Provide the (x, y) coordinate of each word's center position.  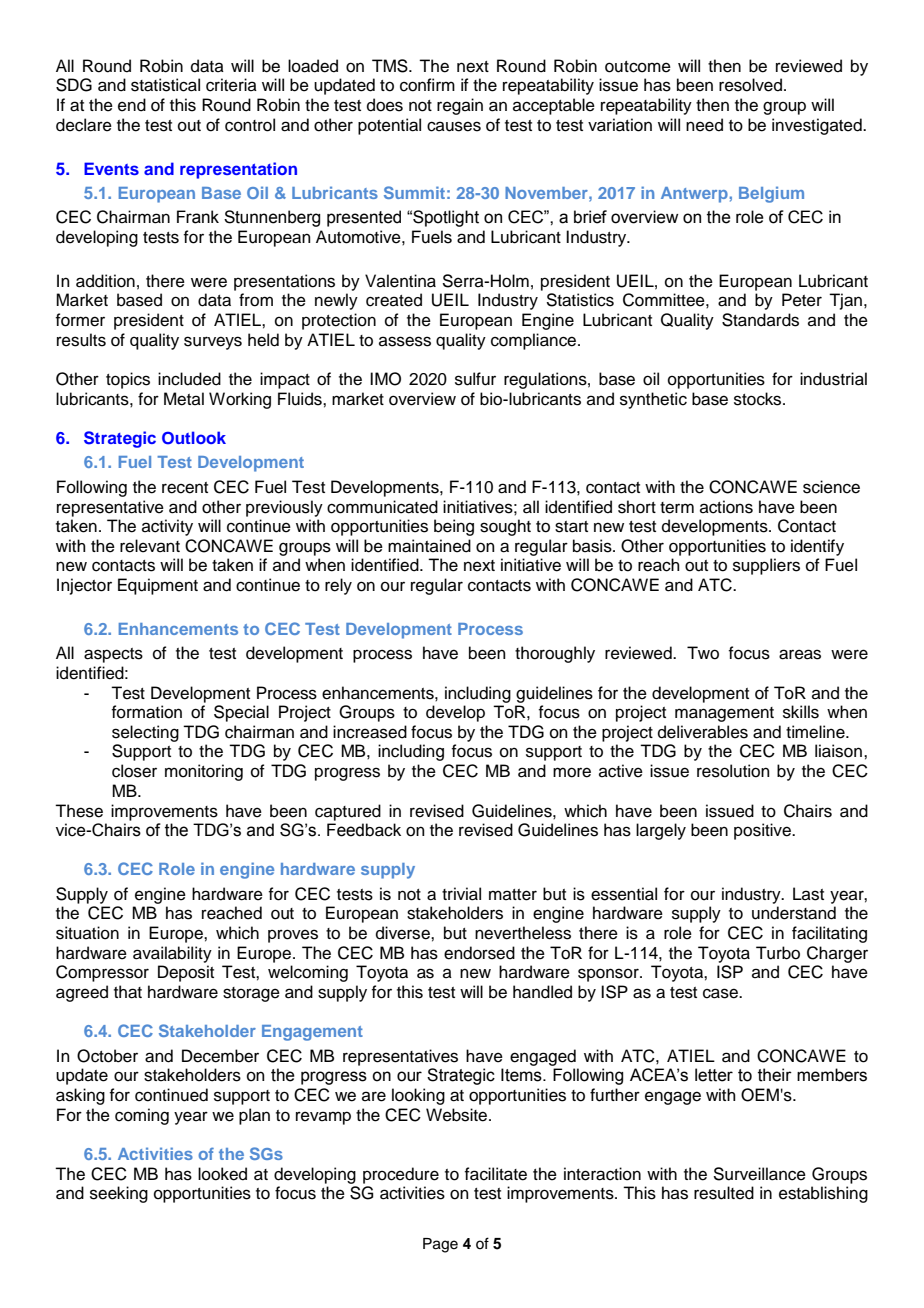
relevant (150, 546)
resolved (750, 85)
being (454, 527)
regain (460, 106)
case (721, 993)
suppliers (766, 566)
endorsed (479, 953)
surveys (213, 343)
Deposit (186, 973)
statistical (165, 85)
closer (134, 771)
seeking (119, 1194)
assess (405, 341)
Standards (760, 320)
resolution (733, 771)
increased (370, 732)
